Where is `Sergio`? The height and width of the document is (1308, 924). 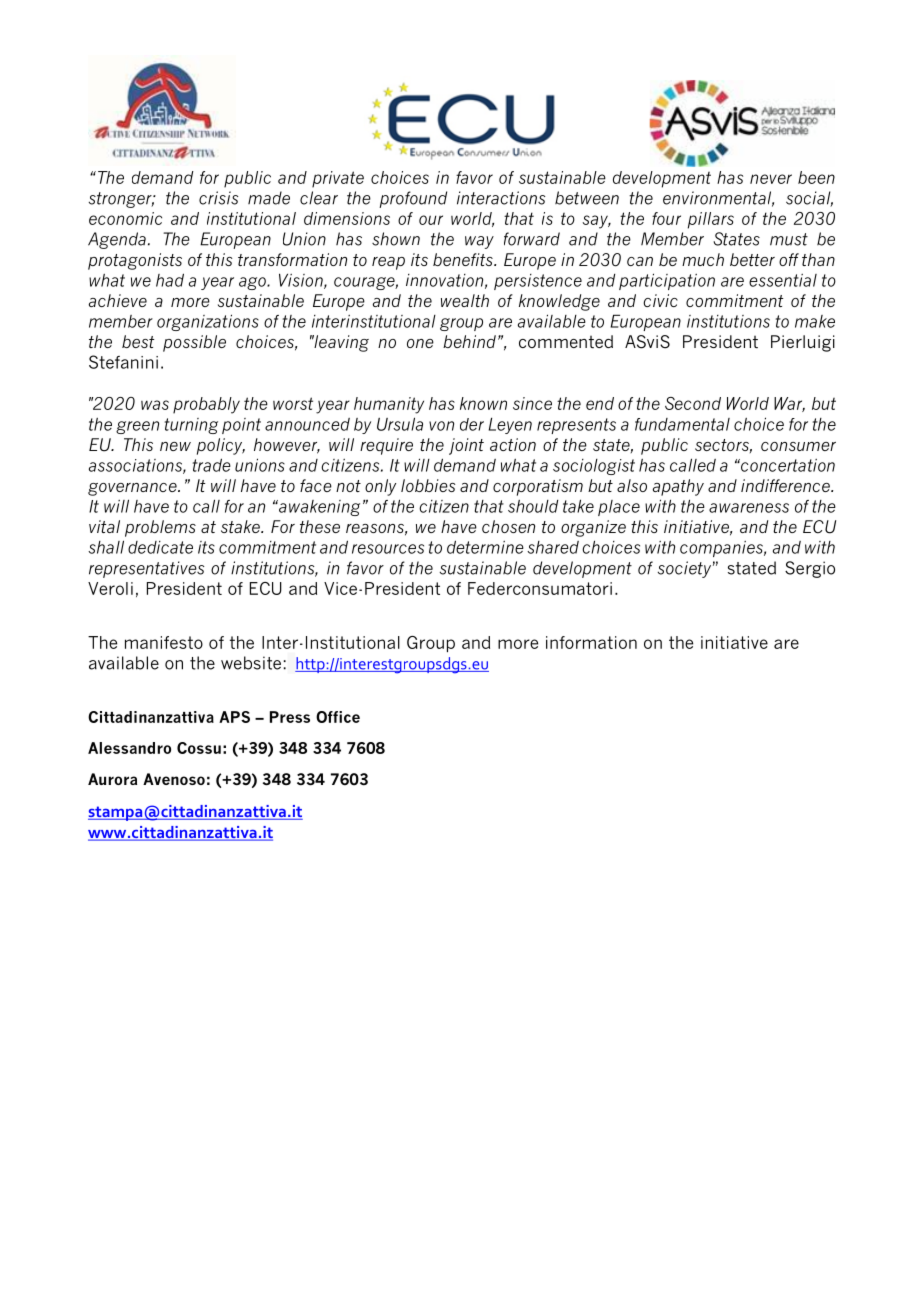 Sergio is located at coordinates (810, 569).
